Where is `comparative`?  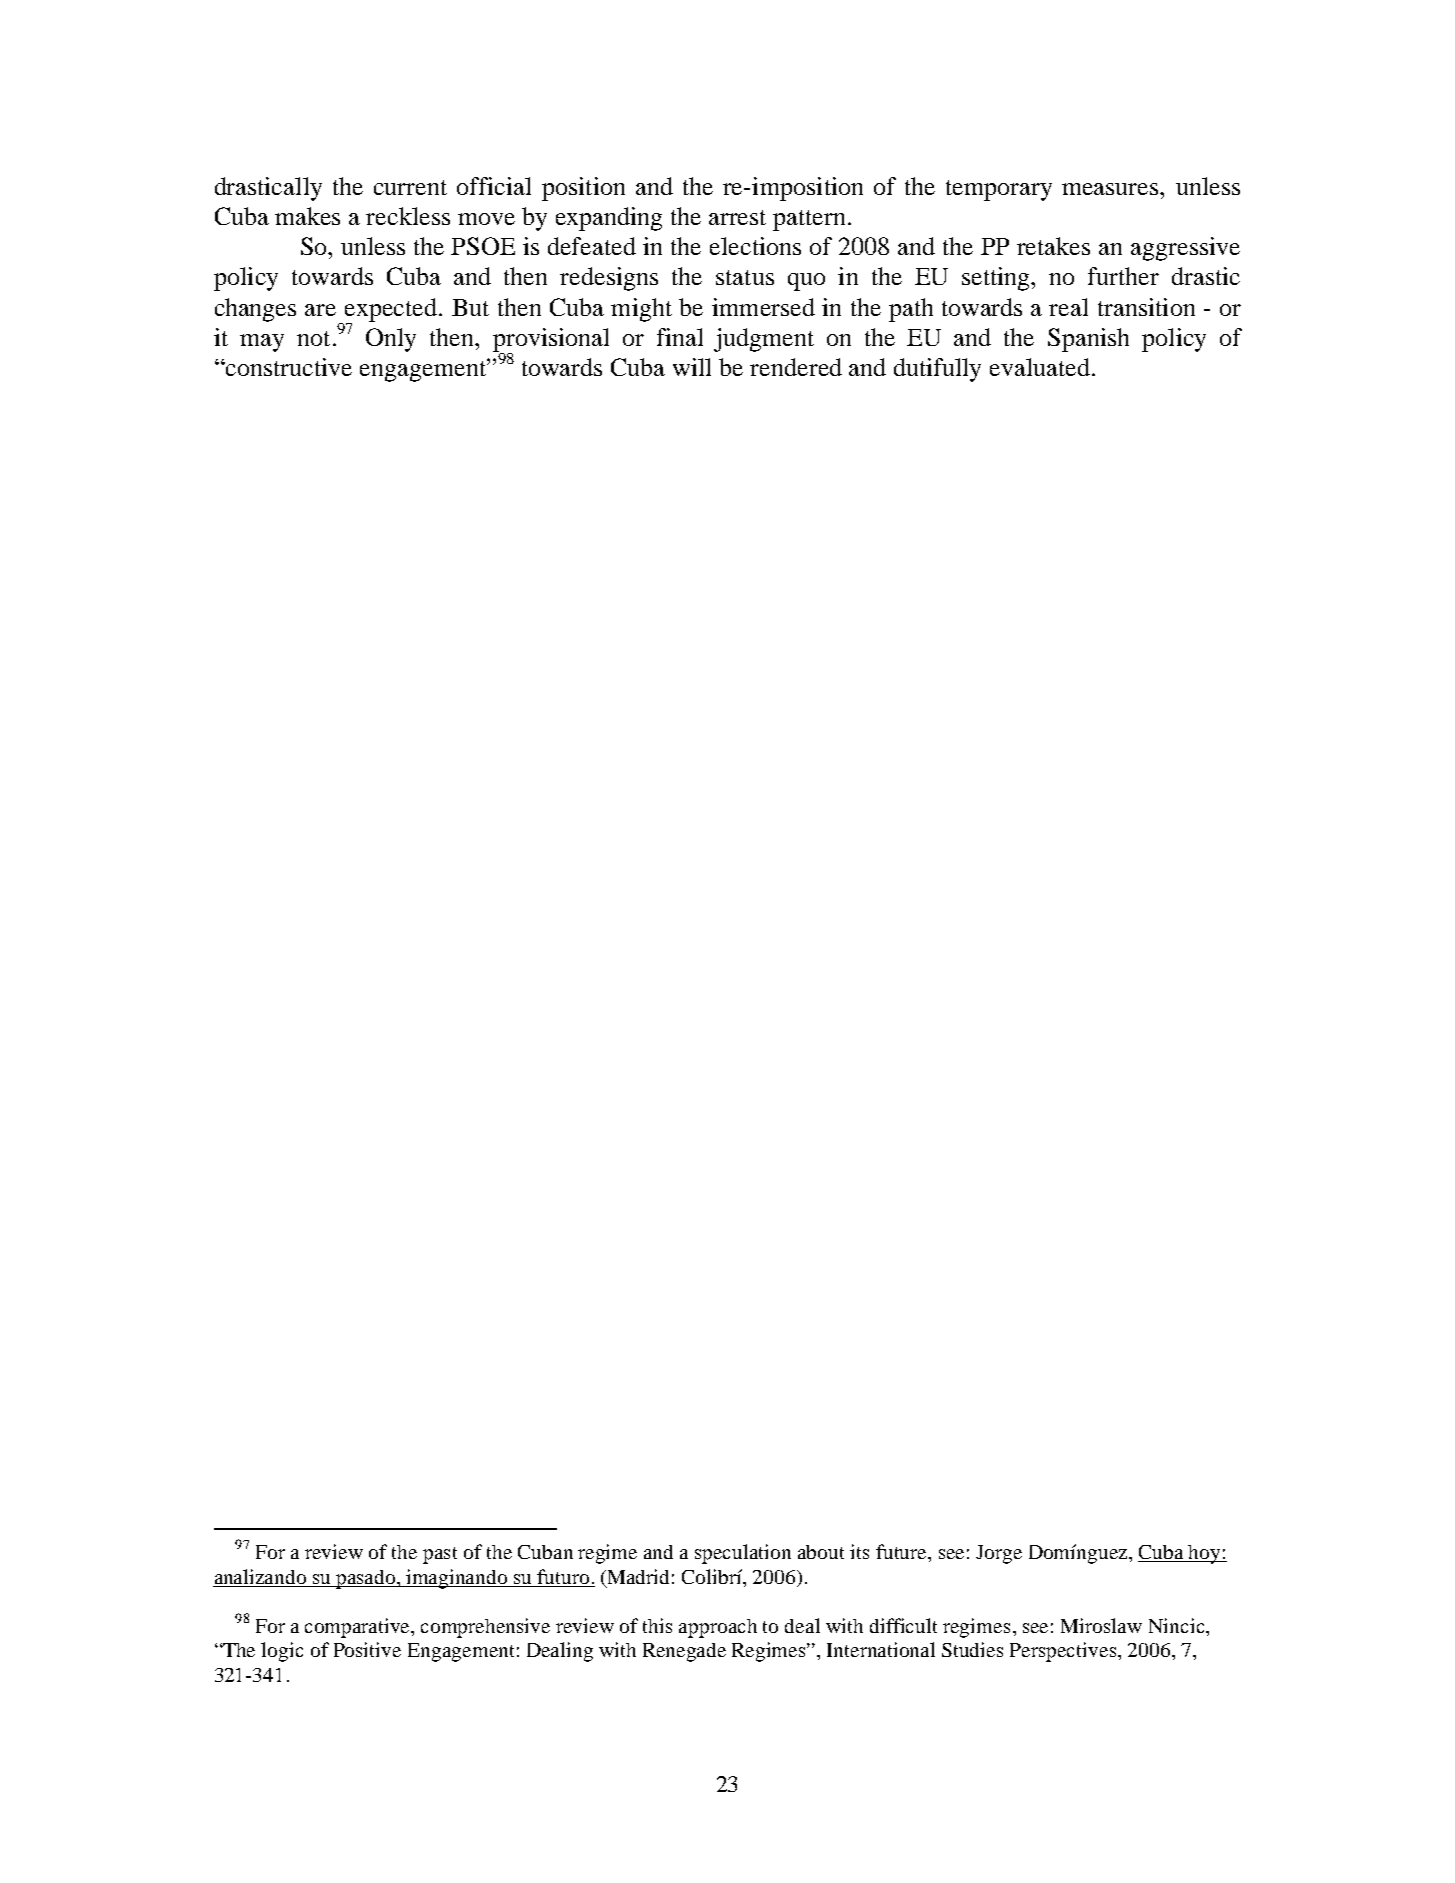 comparative is located at coordinates (359, 1628).
